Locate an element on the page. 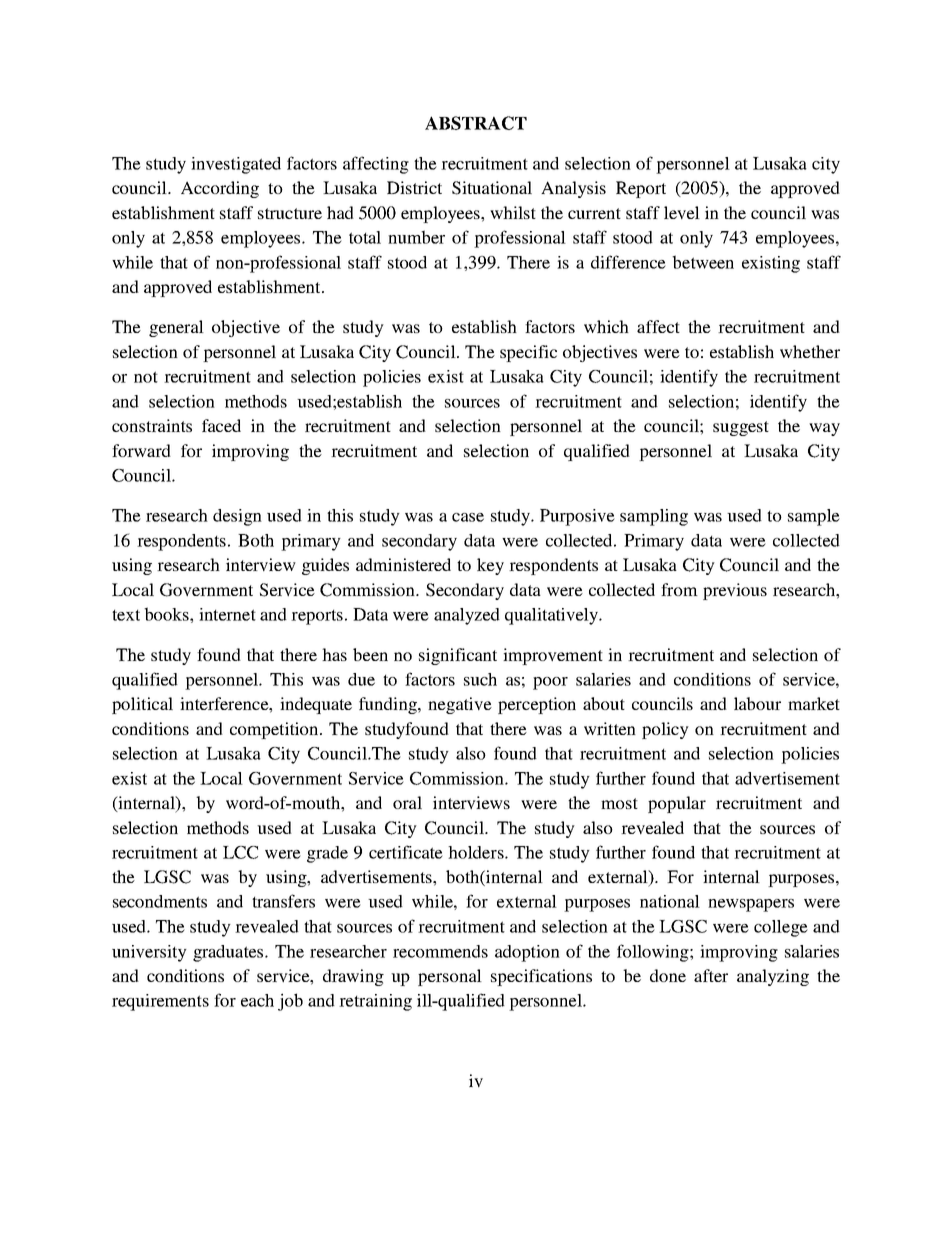  political is located at coordinates (142, 705).
